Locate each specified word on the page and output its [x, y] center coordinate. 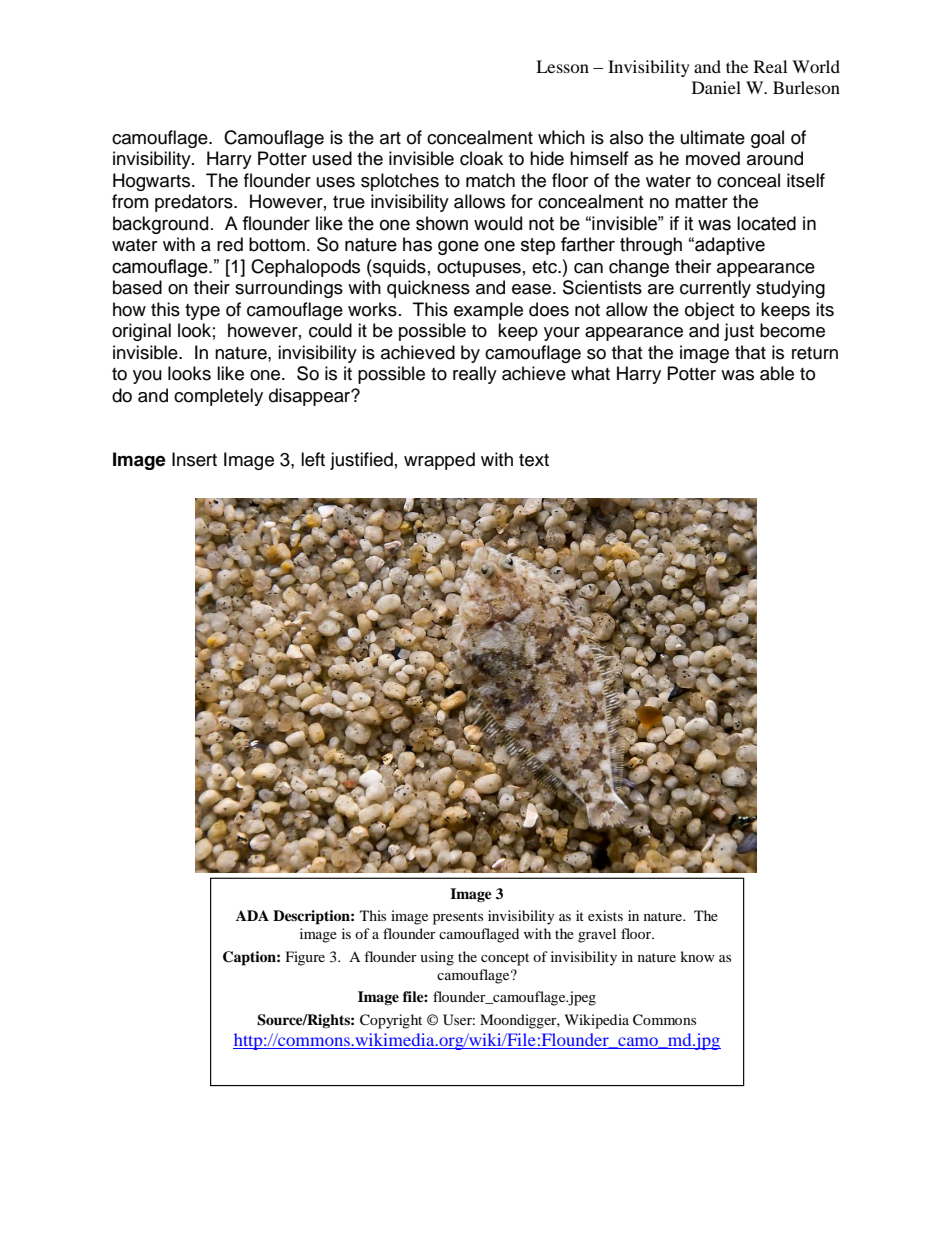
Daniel [716, 87]
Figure [305, 958]
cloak [481, 158]
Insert [194, 459]
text [534, 460]
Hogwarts [153, 182]
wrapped [439, 461]
